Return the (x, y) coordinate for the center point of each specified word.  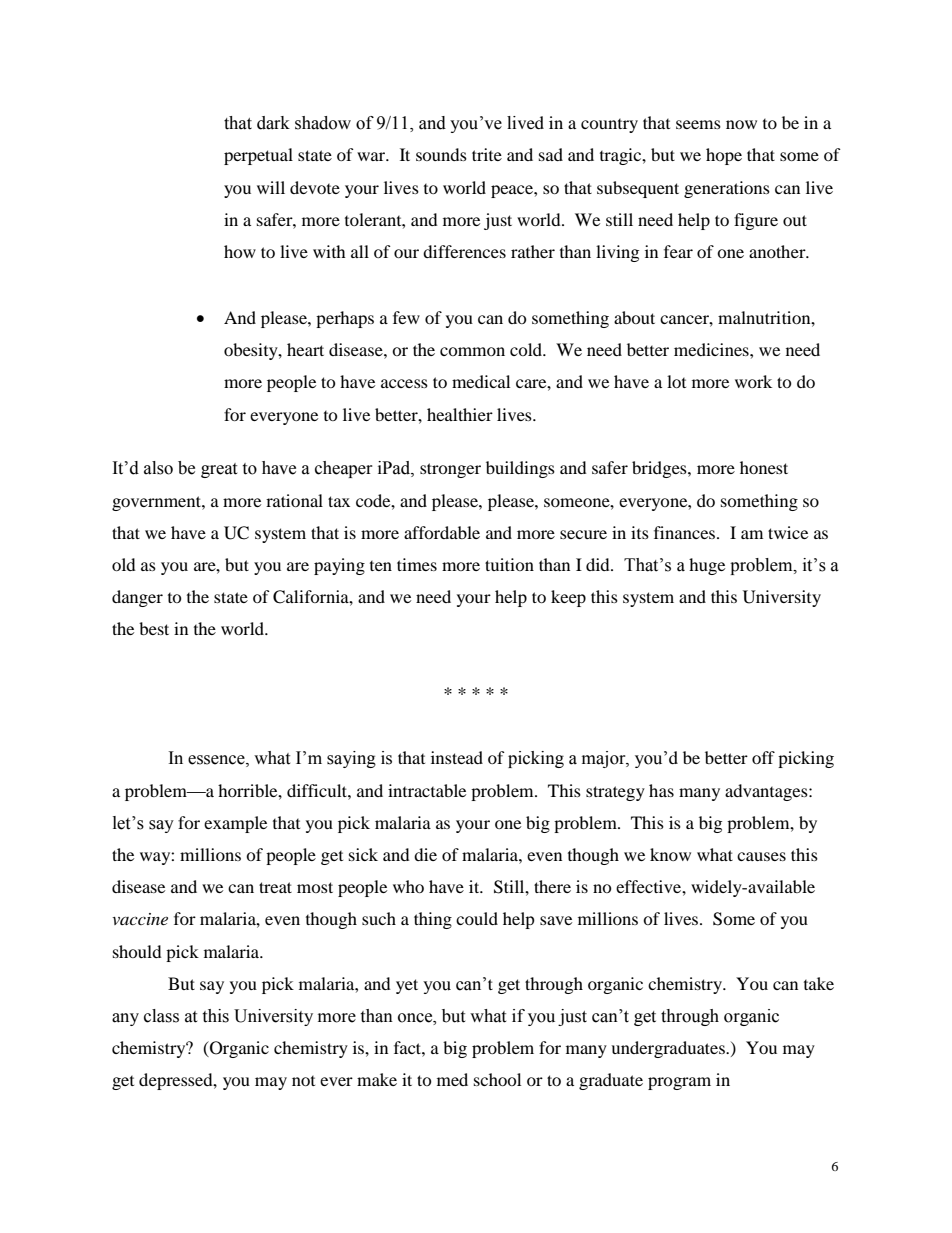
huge (707, 566)
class (161, 1016)
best (154, 628)
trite (487, 154)
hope (724, 156)
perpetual (258, 156)
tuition (509, 564)
